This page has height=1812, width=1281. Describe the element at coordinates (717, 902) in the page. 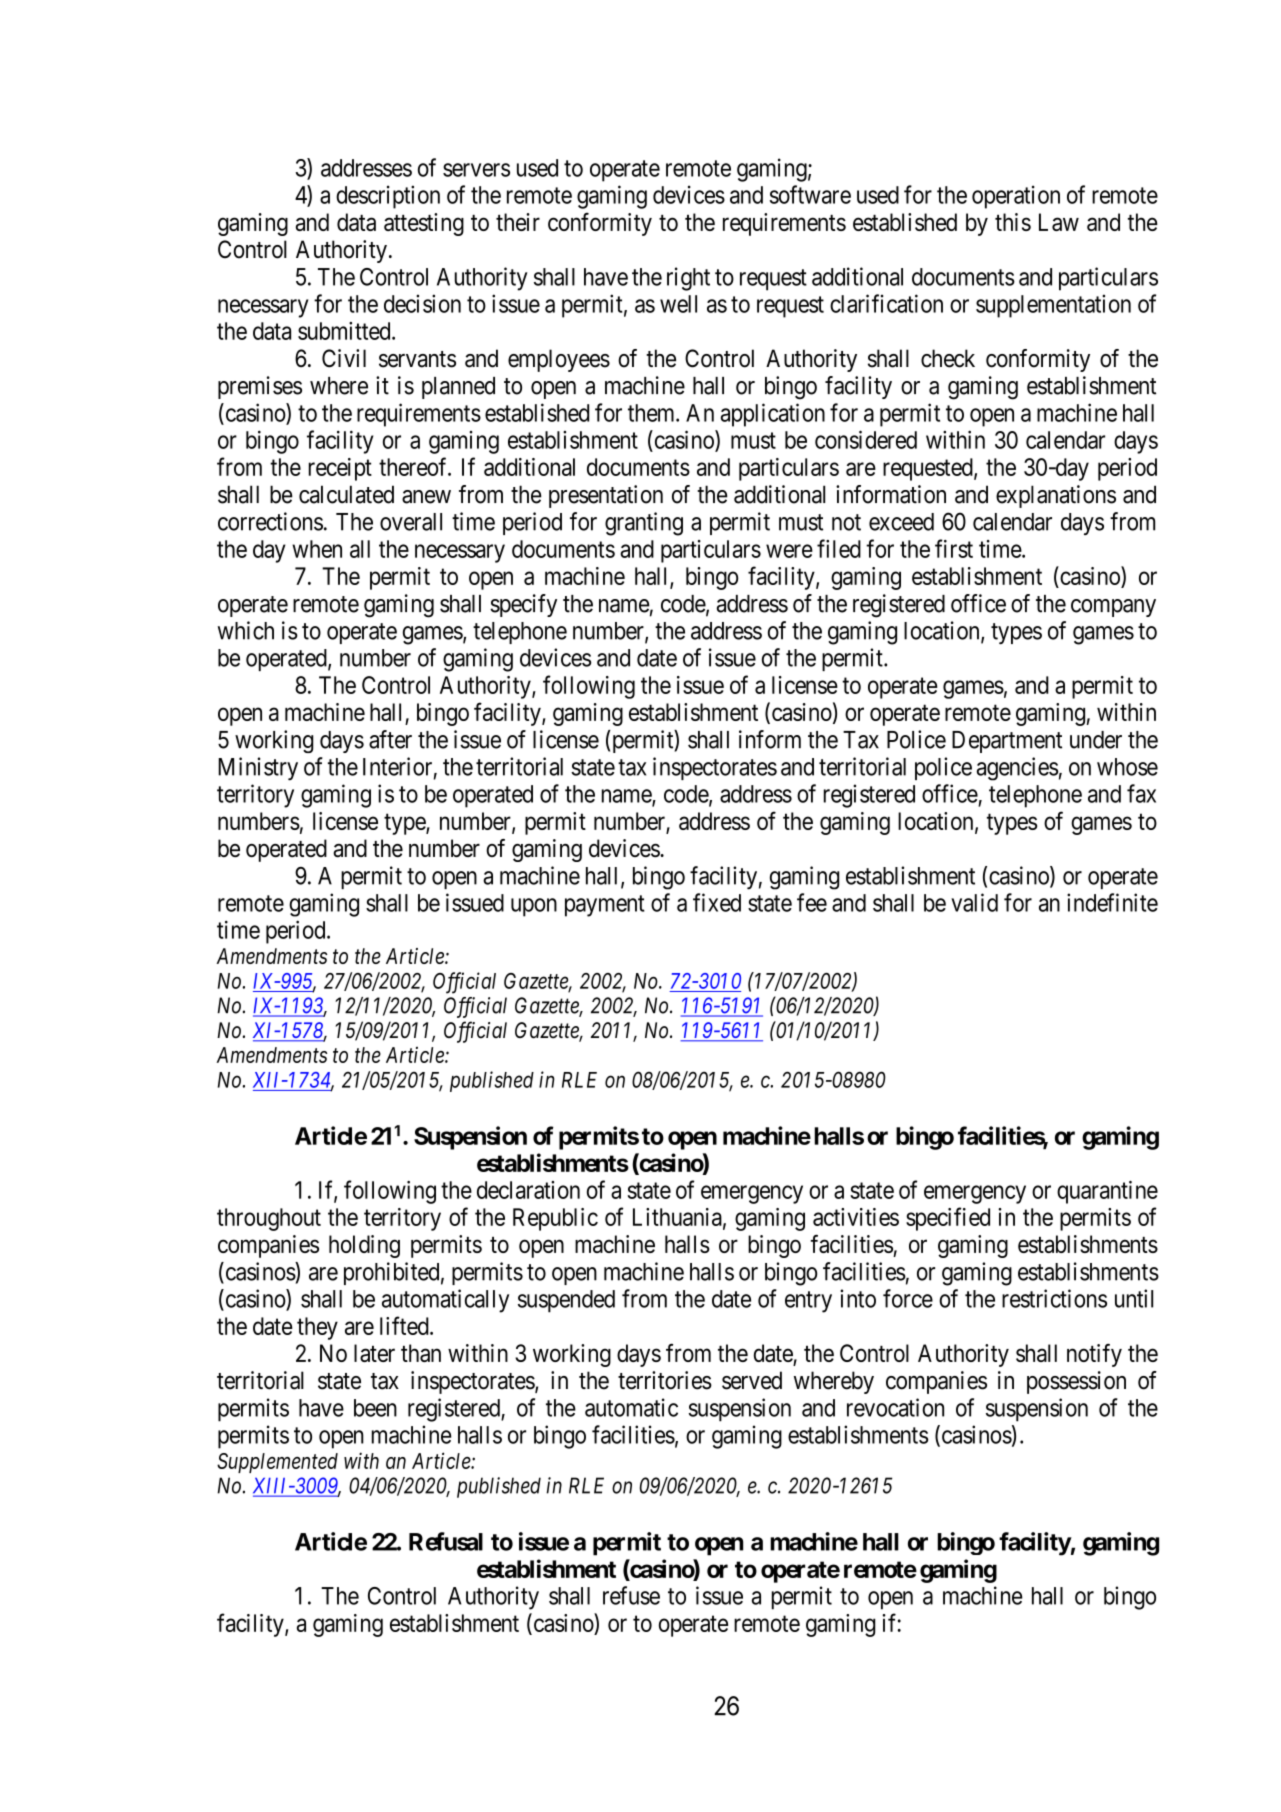

I see `fixed` at that location.
